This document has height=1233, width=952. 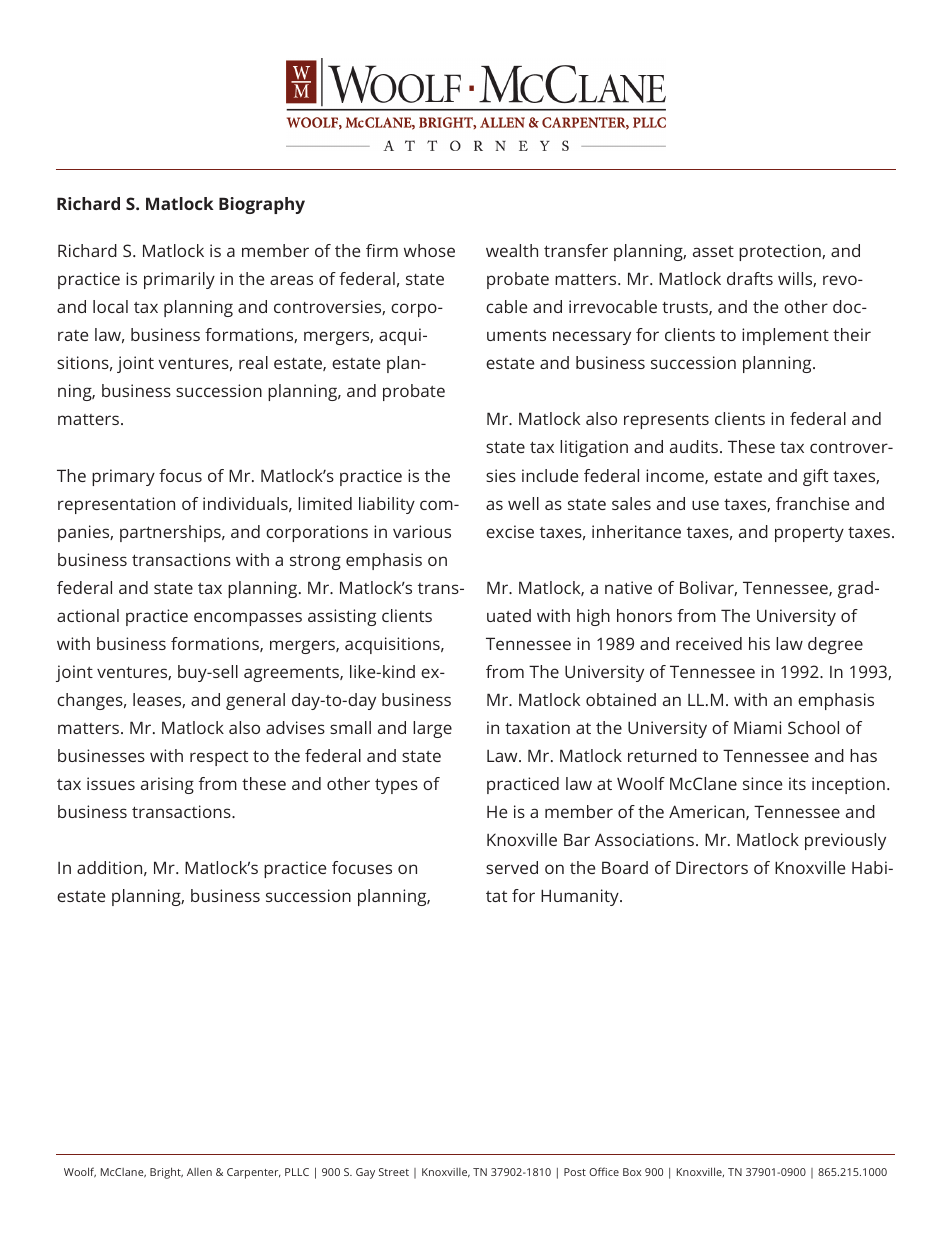 What do you see at coordinates (179, 280) in the document?
I see `primarily` at bounding box center [179, 280].
